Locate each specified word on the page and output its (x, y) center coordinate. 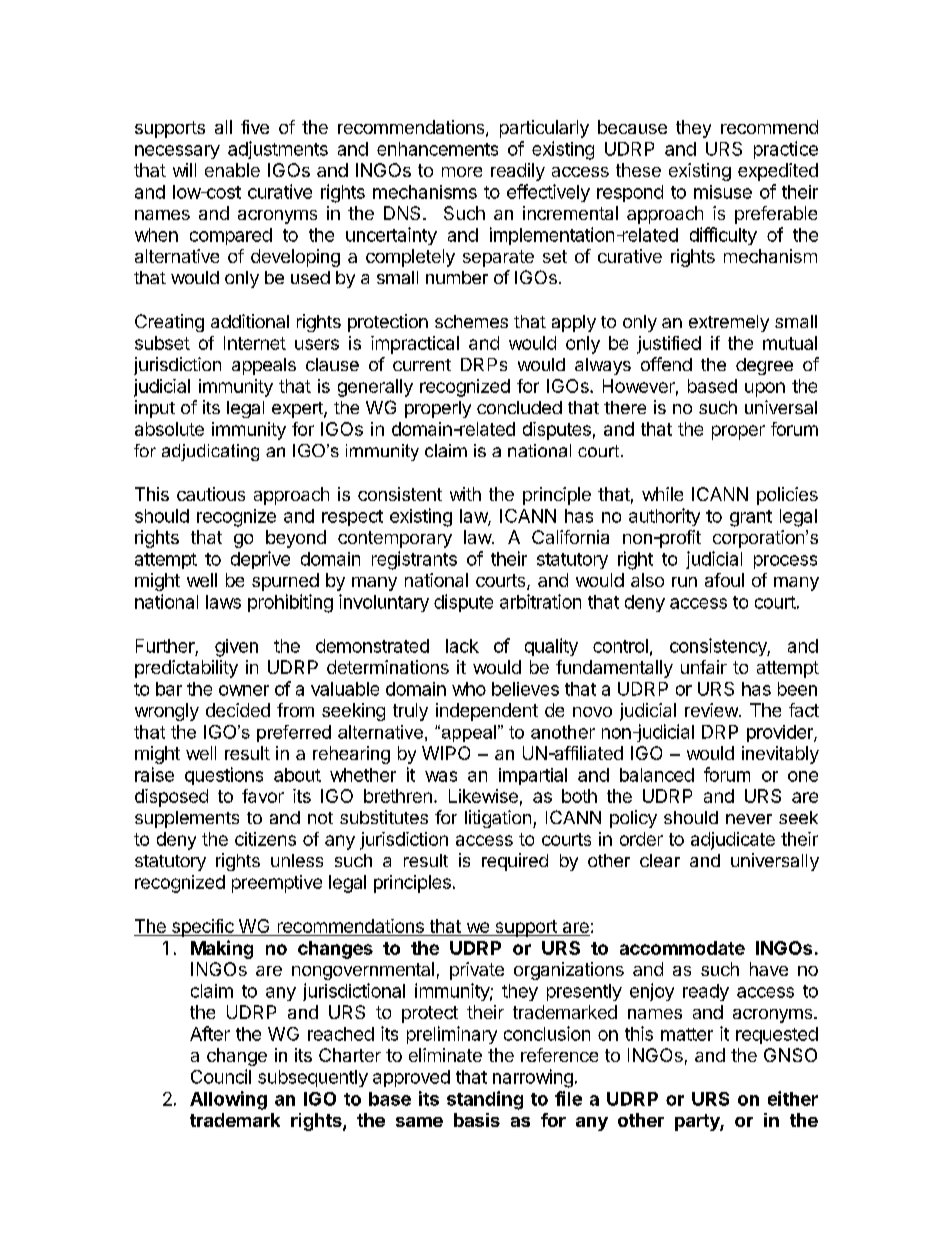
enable (232, 170)
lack (462, 646)
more (462, 172)
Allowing (228, 1100)
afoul (724, 580)
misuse (723, 192)
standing (485, 1100)
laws (223, 602)
